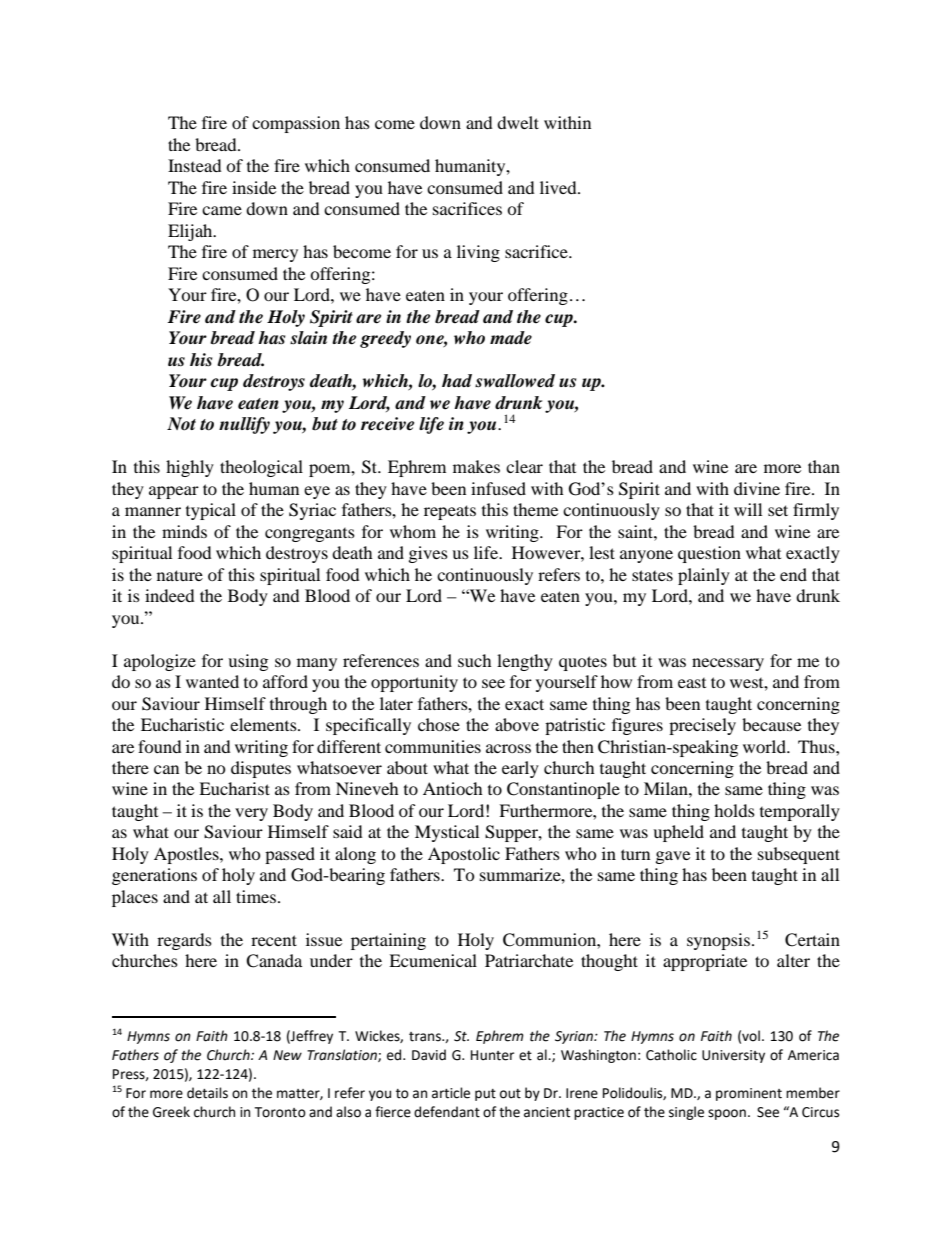 This screenshot has width=952, height=1233. What do you see at coordinates (207, 1093) in the screenshot?
I see `details` at bounding box center [207, 1093].
